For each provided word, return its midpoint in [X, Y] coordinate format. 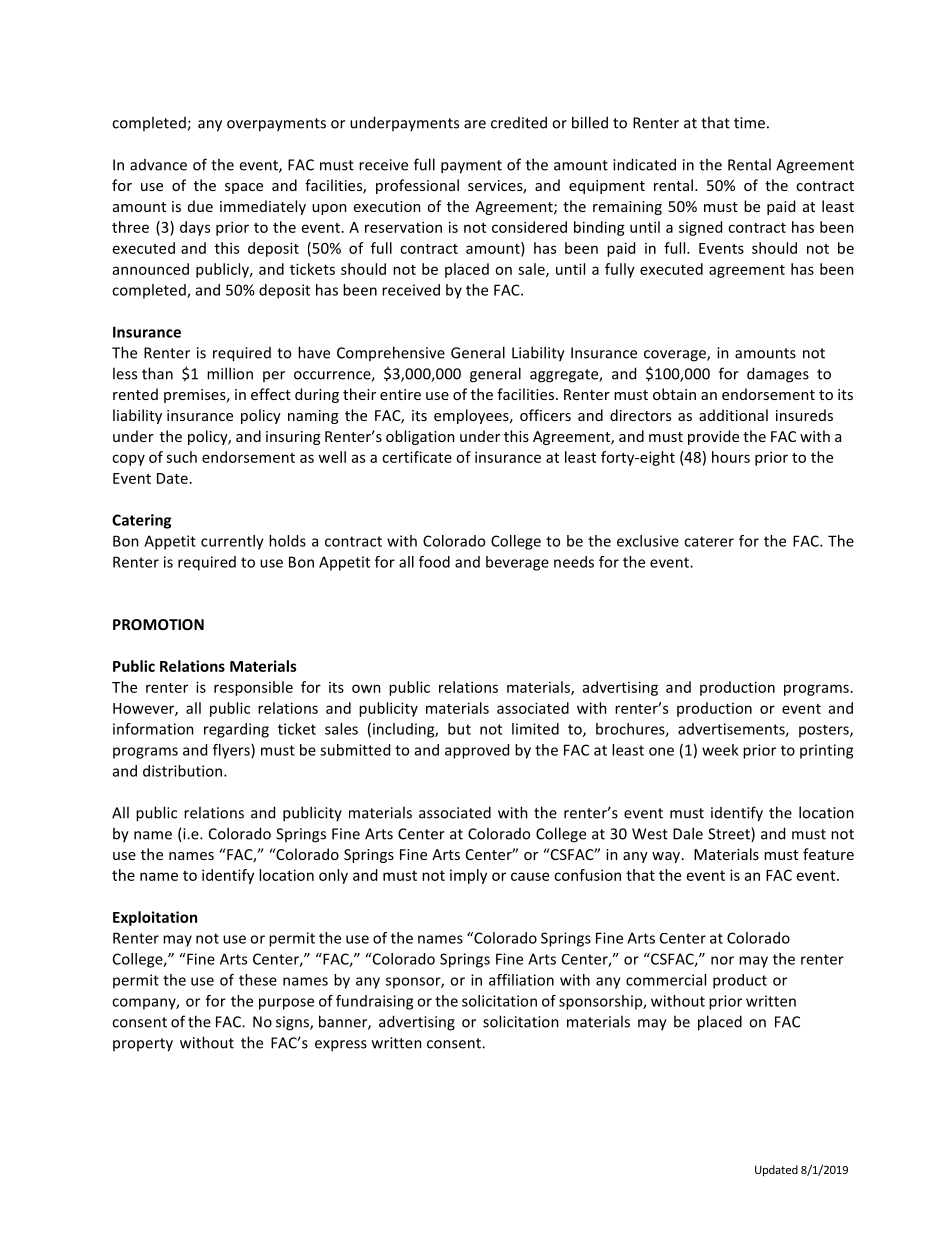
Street [730, 834]
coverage [676, 356]
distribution [184, 771]
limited [535, 729]
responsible [253, 688]
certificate [417, 457]
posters [825, 731]
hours [731, 457]
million [230, 373]
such [181, 457]
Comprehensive [391, 353]
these [258, 980]
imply [468, 876]
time [749, 123]
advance [158, 165]
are [475, 124]
